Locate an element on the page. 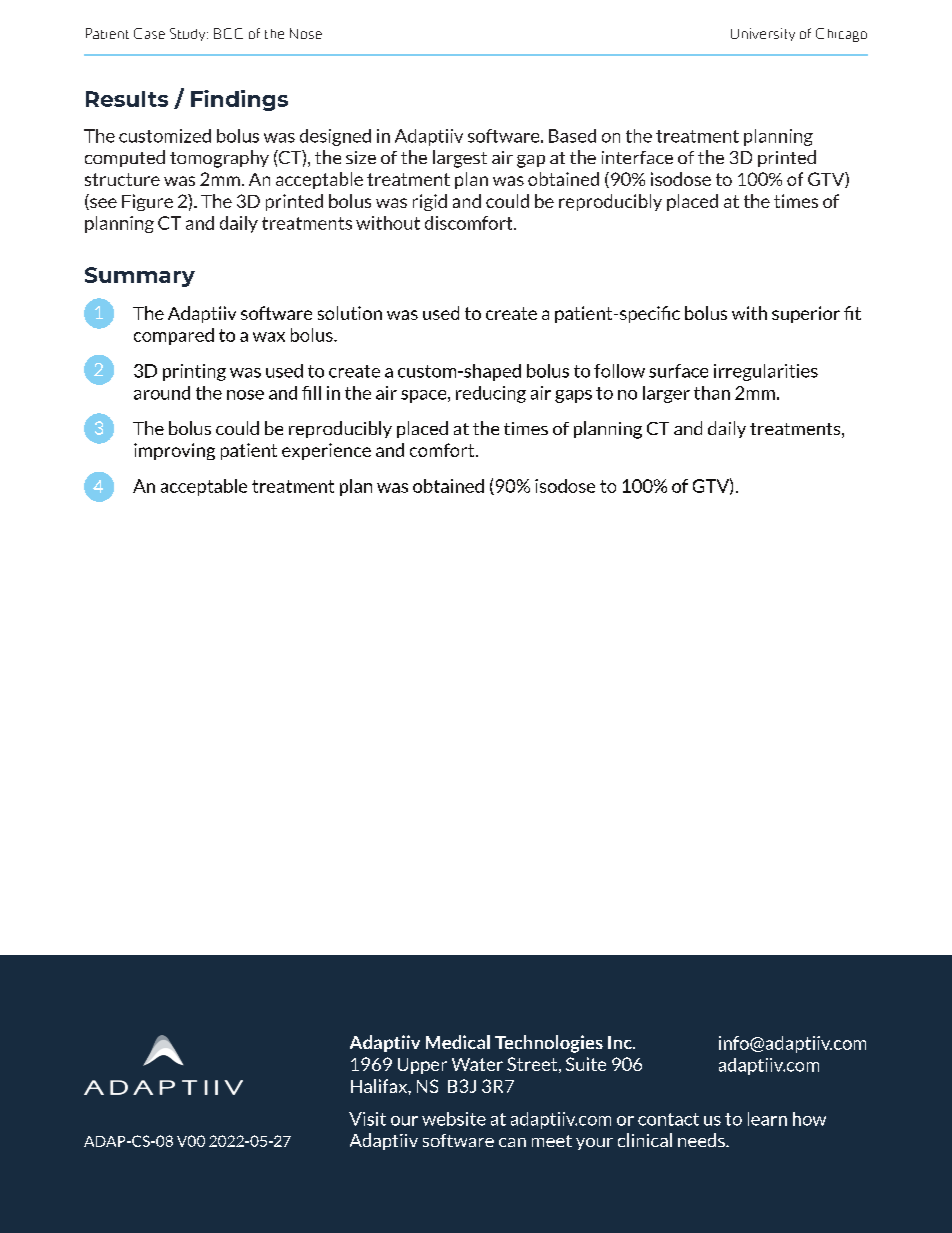 Image resolution: width=952 pixels, height=1233 pixels. experience is located at coordinates (326, 451).
